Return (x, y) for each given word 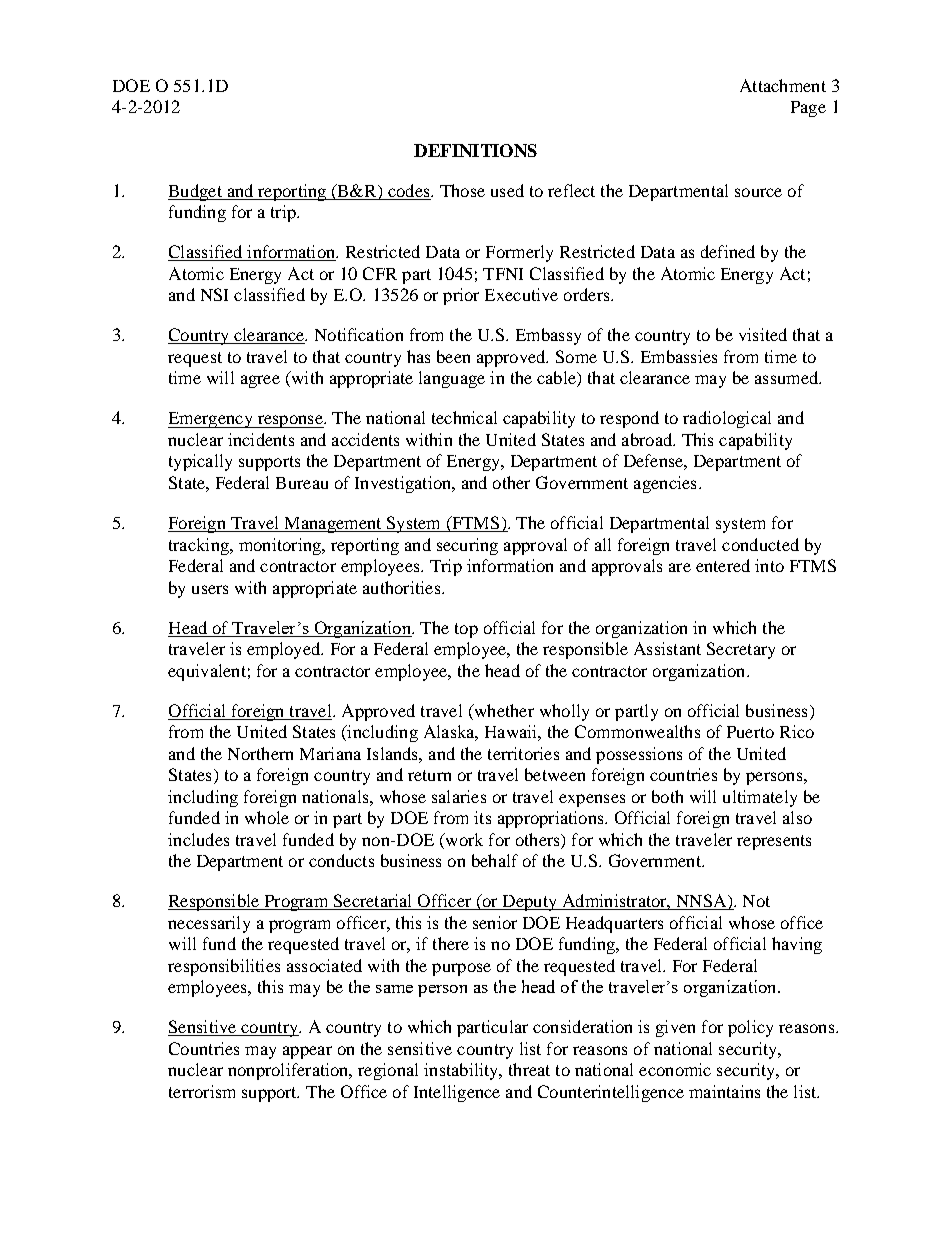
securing (467, 546)
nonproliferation (289, 1071)
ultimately (760, 798)
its (482, 817)
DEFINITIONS (475, 150)
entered (723, 565)
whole (267, 817)
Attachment (783, 85)
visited (763, 334)
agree (260, 381)
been (453, 356)
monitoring (281, 546)
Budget (196, 192)
